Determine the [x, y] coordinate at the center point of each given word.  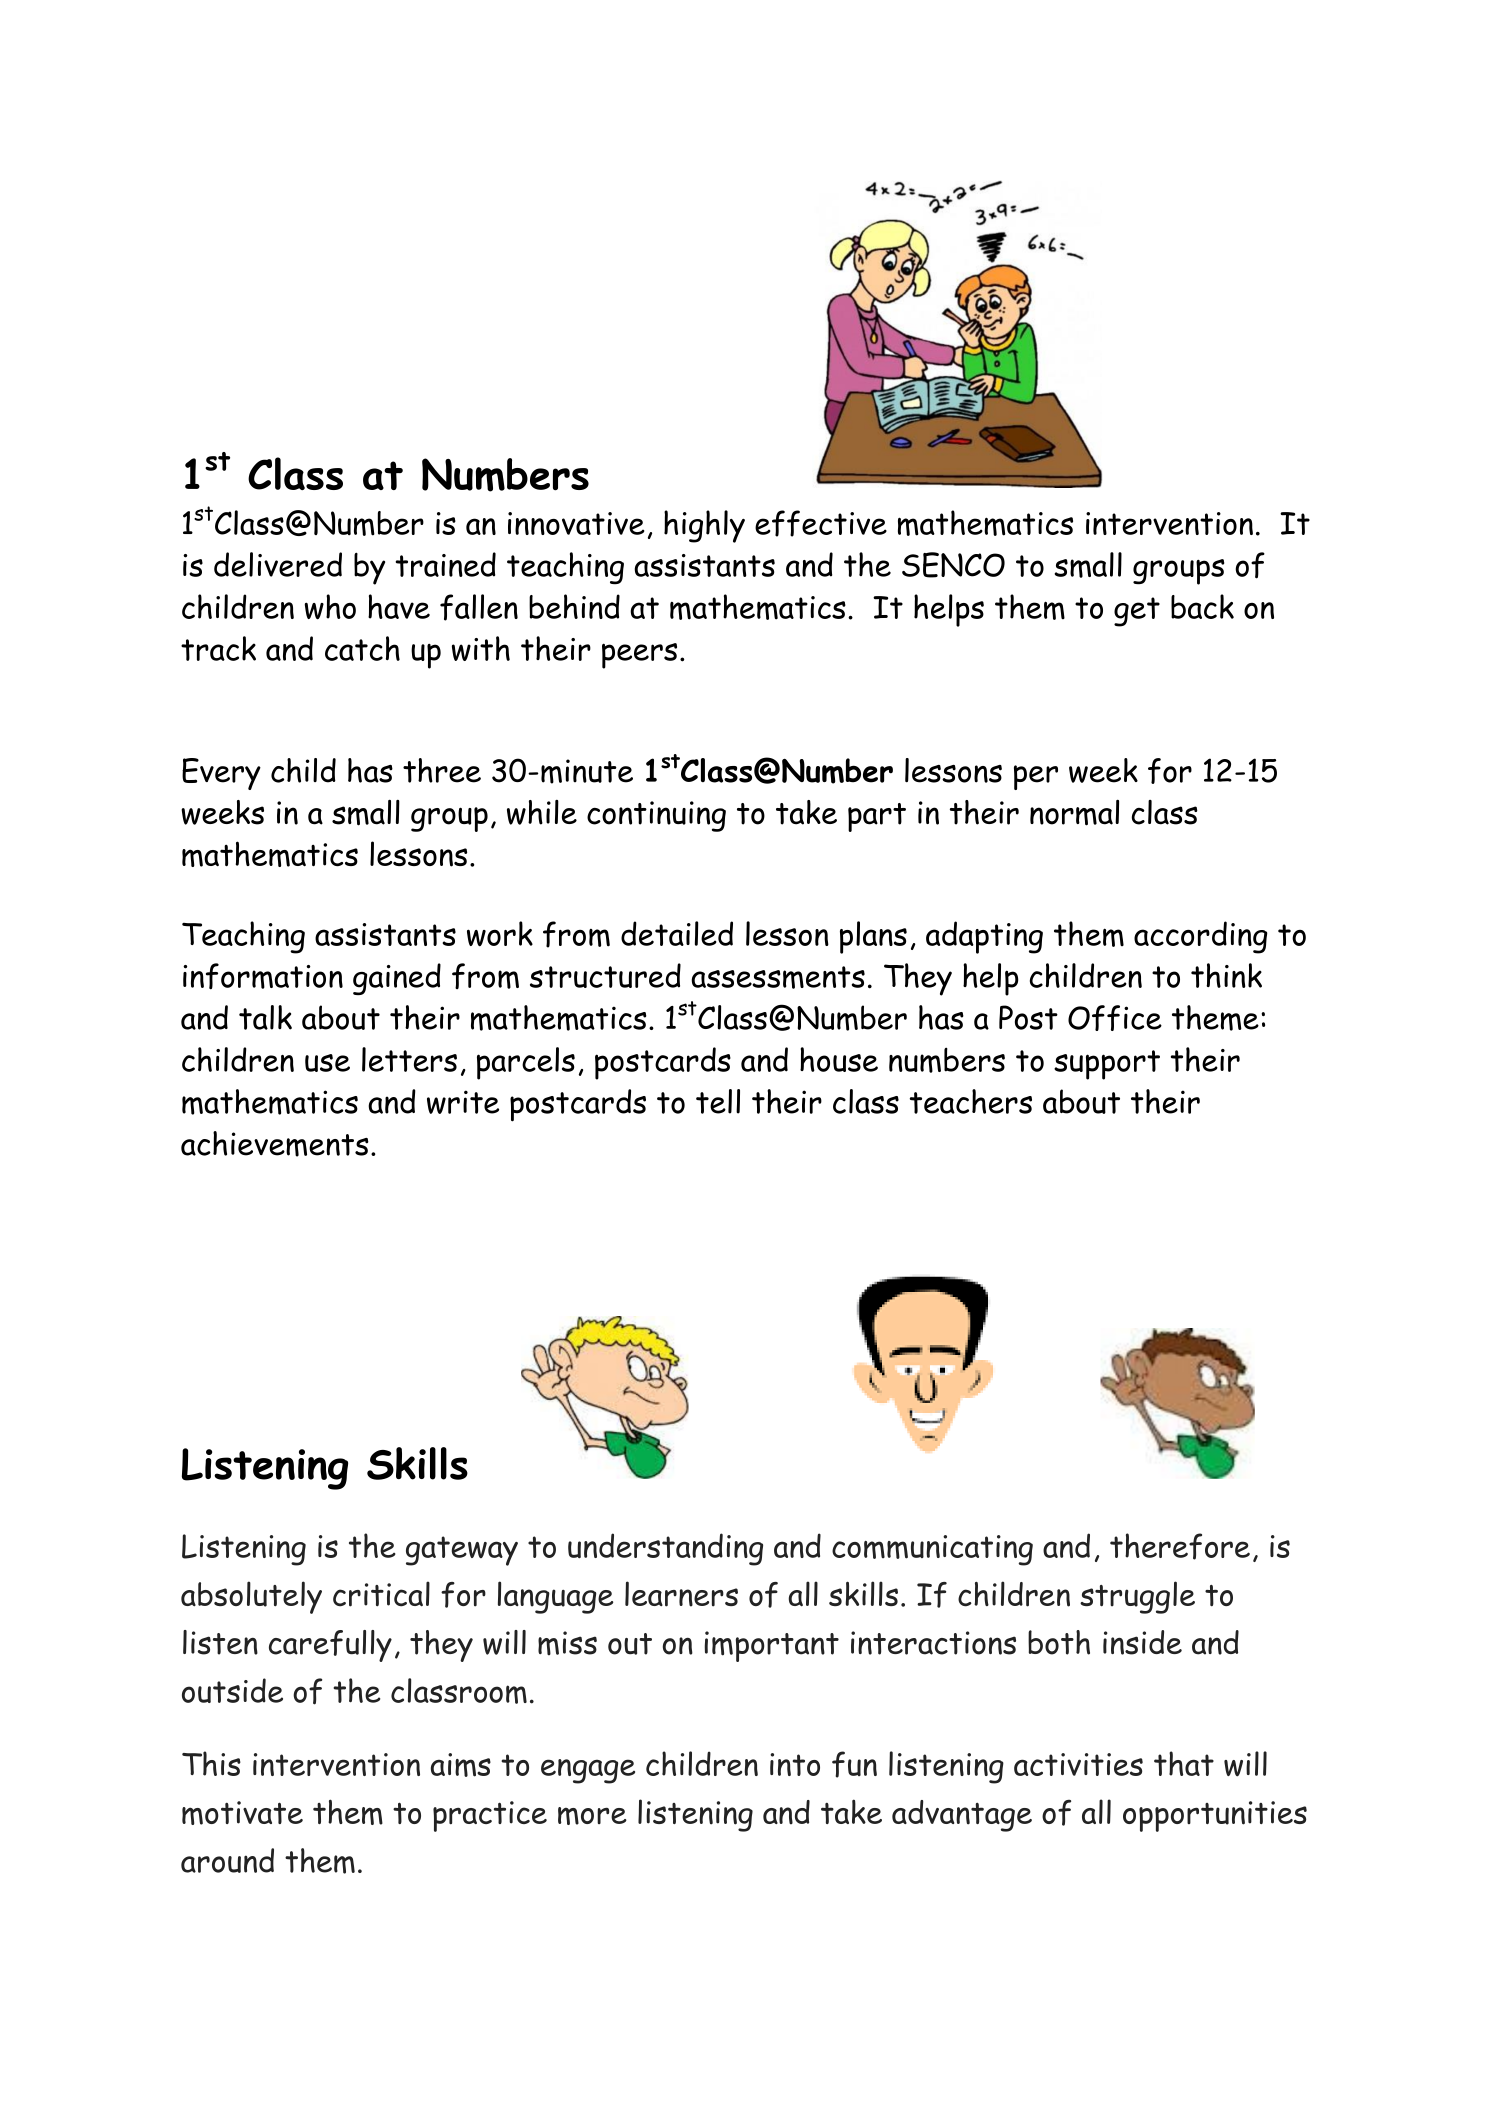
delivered [278, 564]
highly [704, 526]
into [795, 1764]
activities [1078, 1764]
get [1137, 612]
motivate [242, 1813]
